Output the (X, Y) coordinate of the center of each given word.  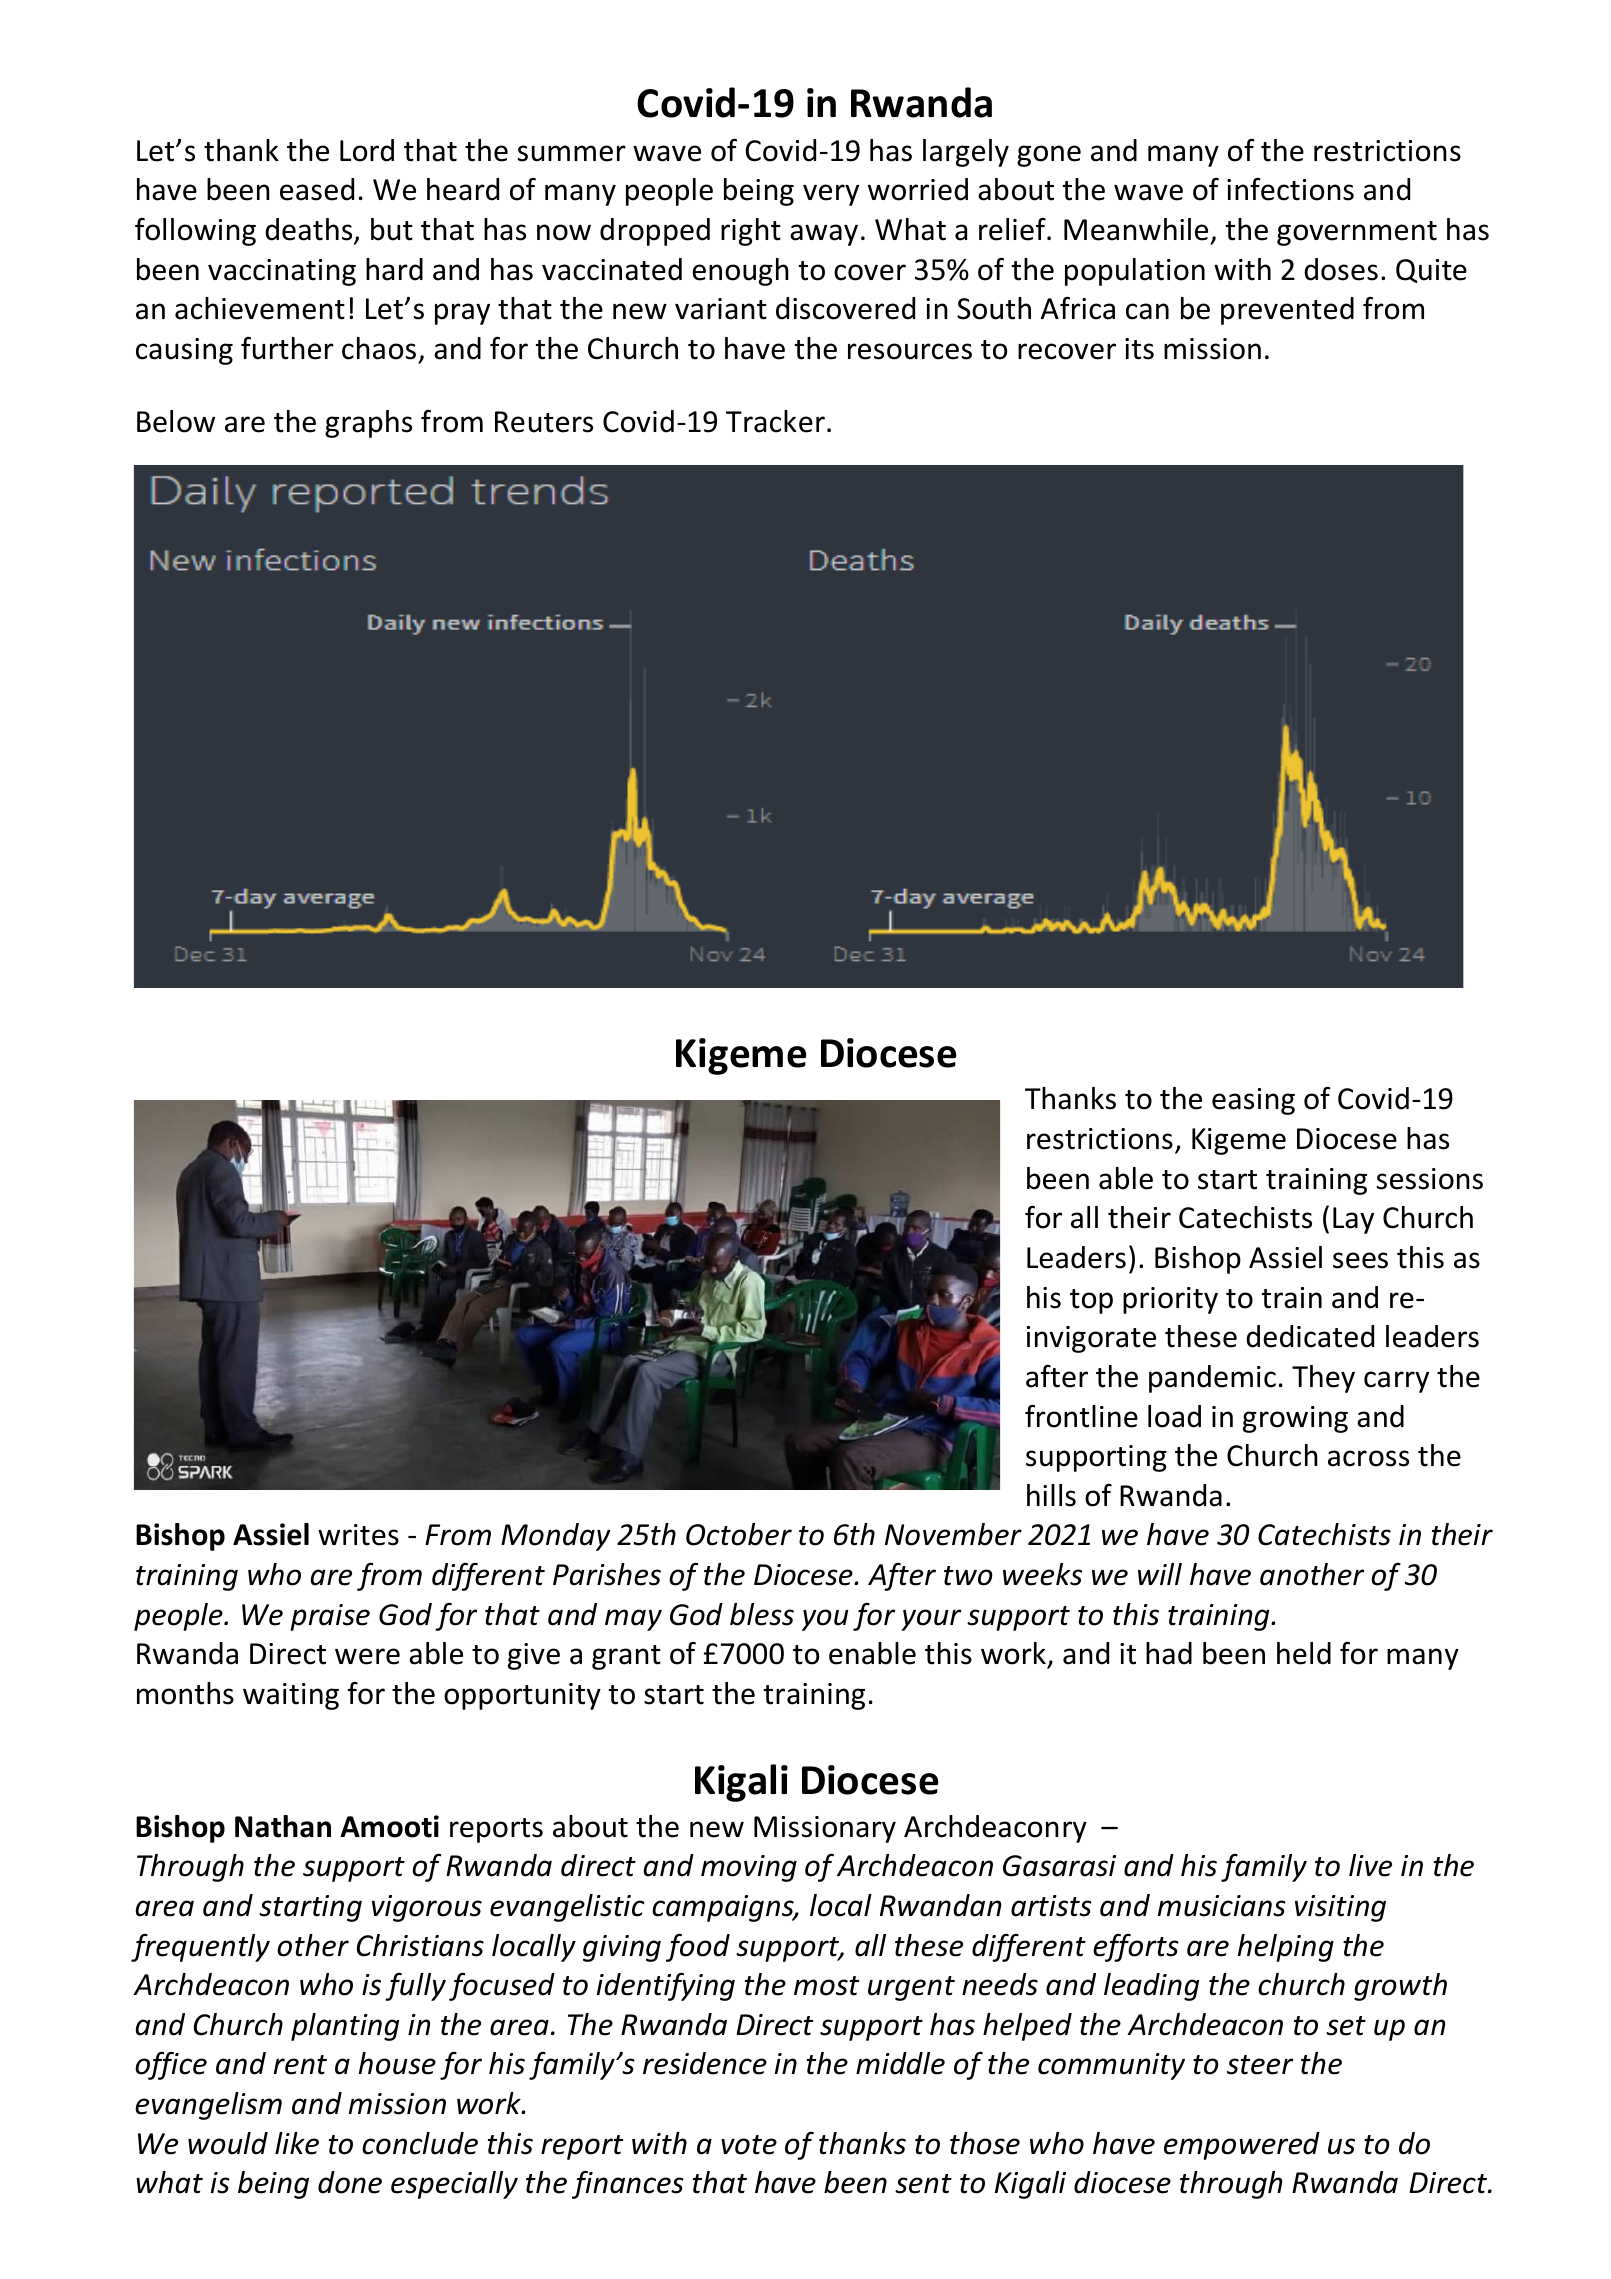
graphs (368, 424)
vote (749, 2145)
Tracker (775, 421)
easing (1253, 1101)
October (739, 1534)
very (831, 195)
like (297, 2143)
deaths (310, 230)
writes (358, 1535)
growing (1295, 1419)
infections (1290, 189)
